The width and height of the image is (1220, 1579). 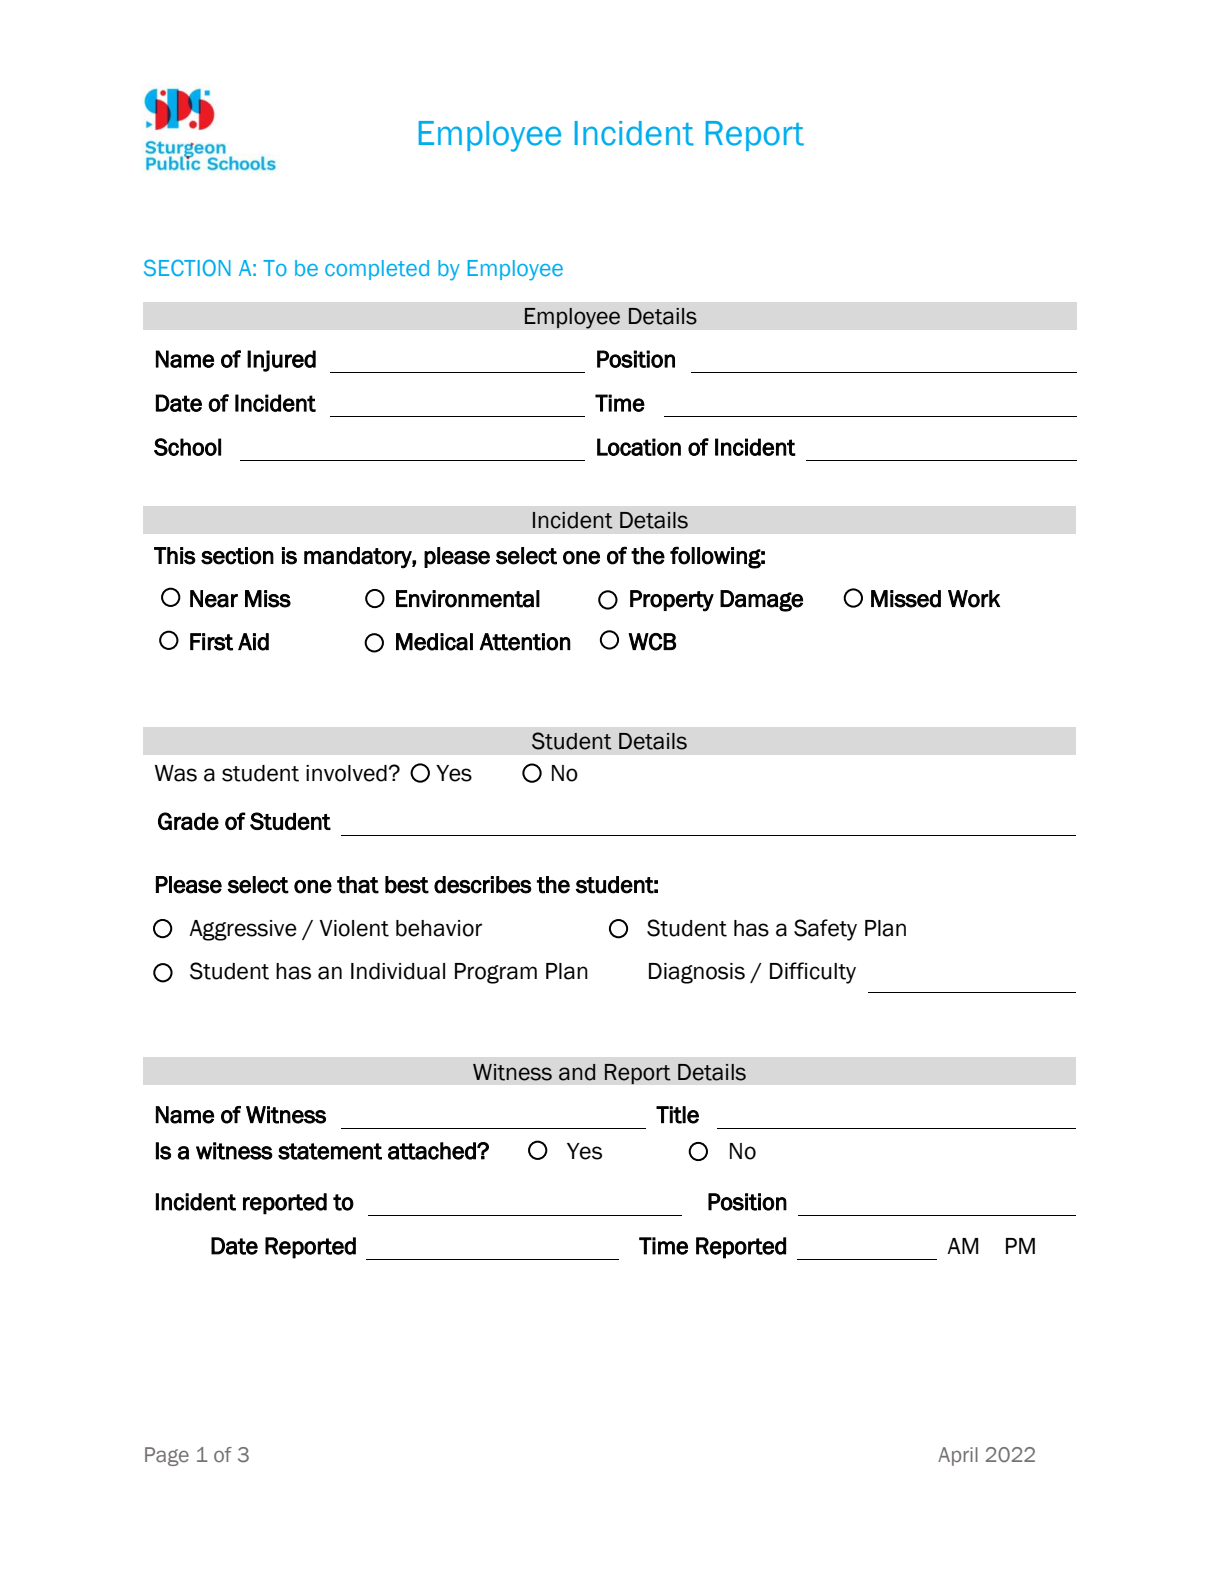 I want to click on Page, so click(x=167, y=1456).
